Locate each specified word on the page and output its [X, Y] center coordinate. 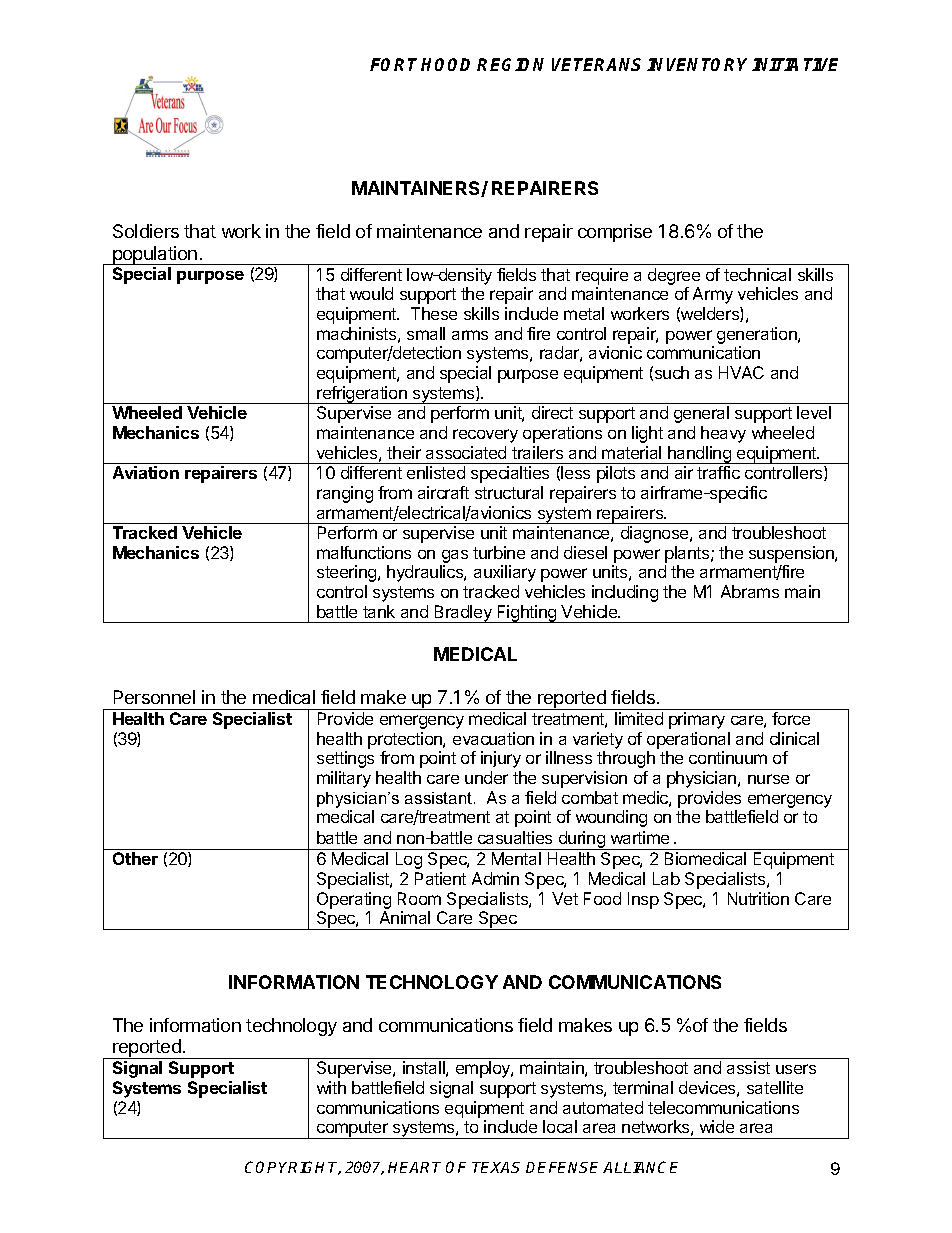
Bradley [463, 614]
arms [470, 335]
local [560, 1126]
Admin [495, 878]
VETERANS [596, 64]
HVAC [741, 372]
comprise [615, 233]
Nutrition [758, 898]
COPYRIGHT [293, 1168]
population [155, 255]
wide [717, 1126]
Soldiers [146, 231]
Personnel [154, 697]
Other [135, 858]
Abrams [750, 591]
